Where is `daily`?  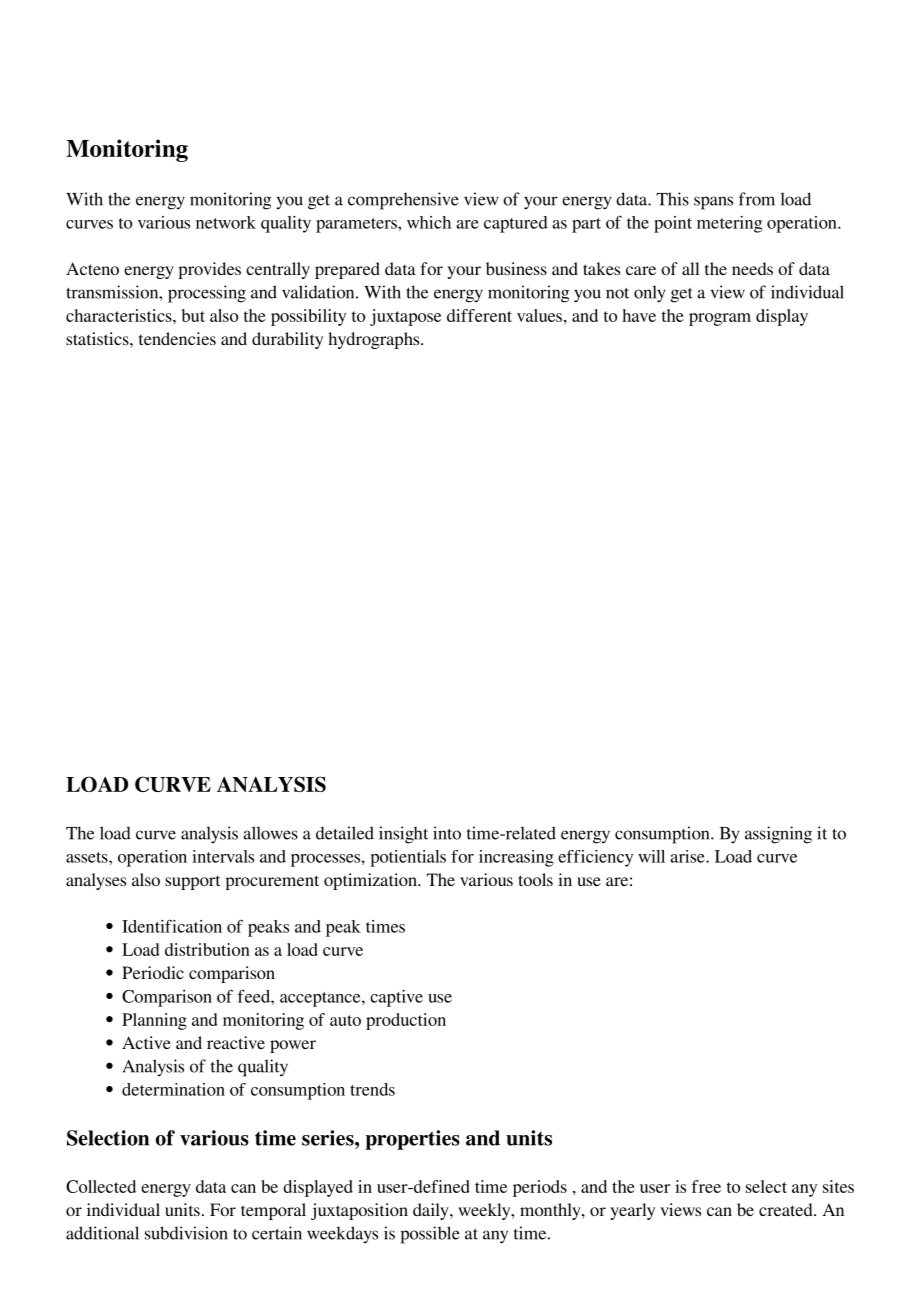
daily is located at coordinates (432, 1211).
